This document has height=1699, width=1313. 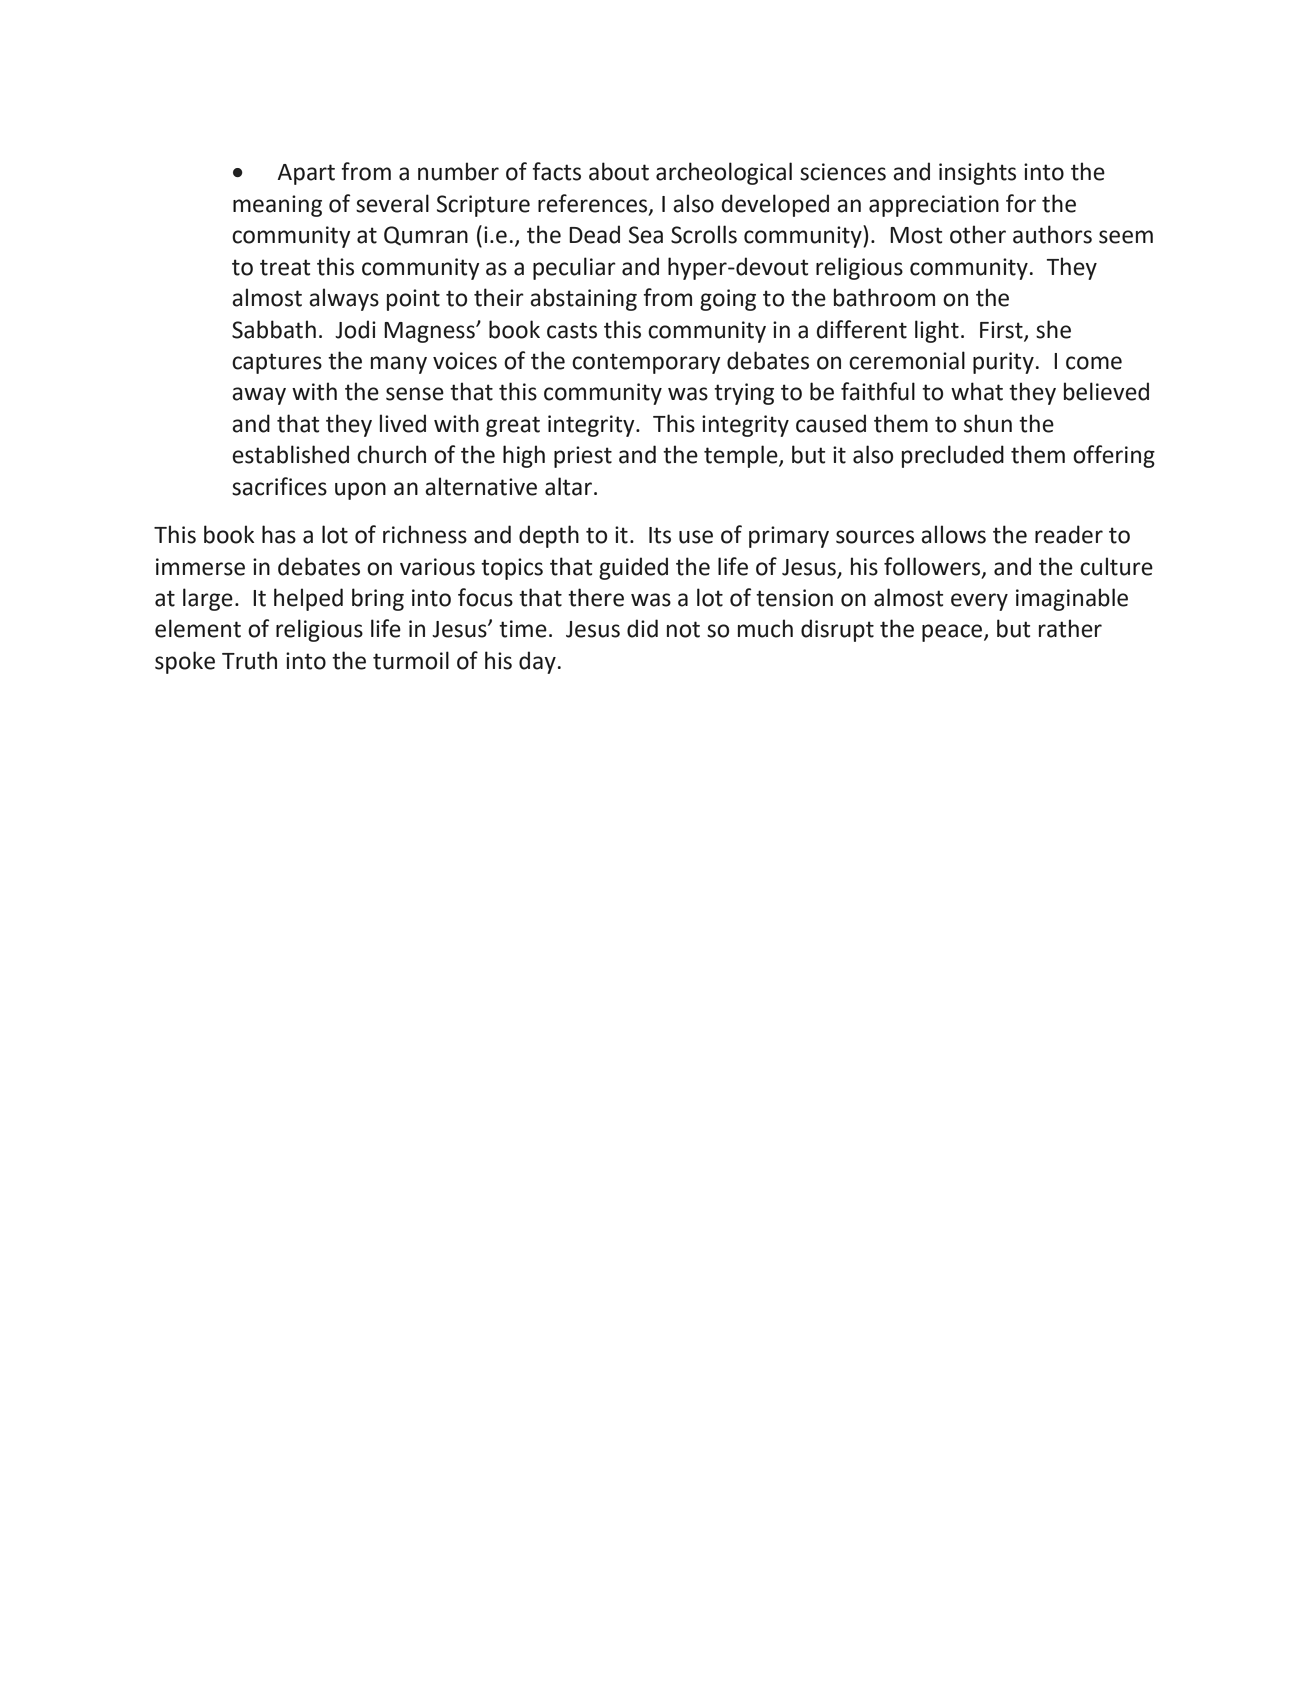 I want to click on altar, so click(x=568, y=486).
